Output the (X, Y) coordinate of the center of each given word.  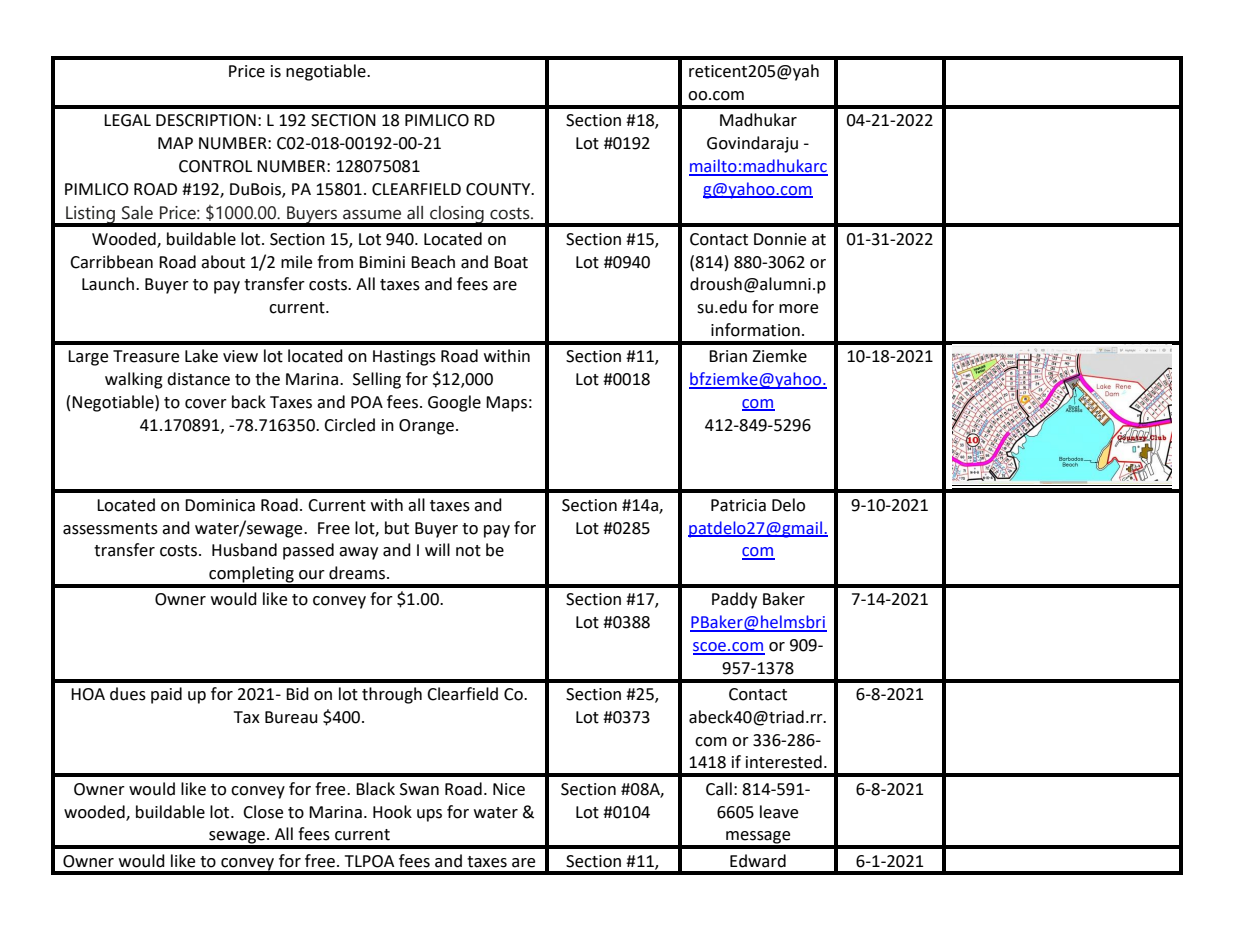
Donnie (780, 239)
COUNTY (499, 189)
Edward (758, 861)
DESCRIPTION (206, 120)
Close (263, 812)
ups (429, 815)
